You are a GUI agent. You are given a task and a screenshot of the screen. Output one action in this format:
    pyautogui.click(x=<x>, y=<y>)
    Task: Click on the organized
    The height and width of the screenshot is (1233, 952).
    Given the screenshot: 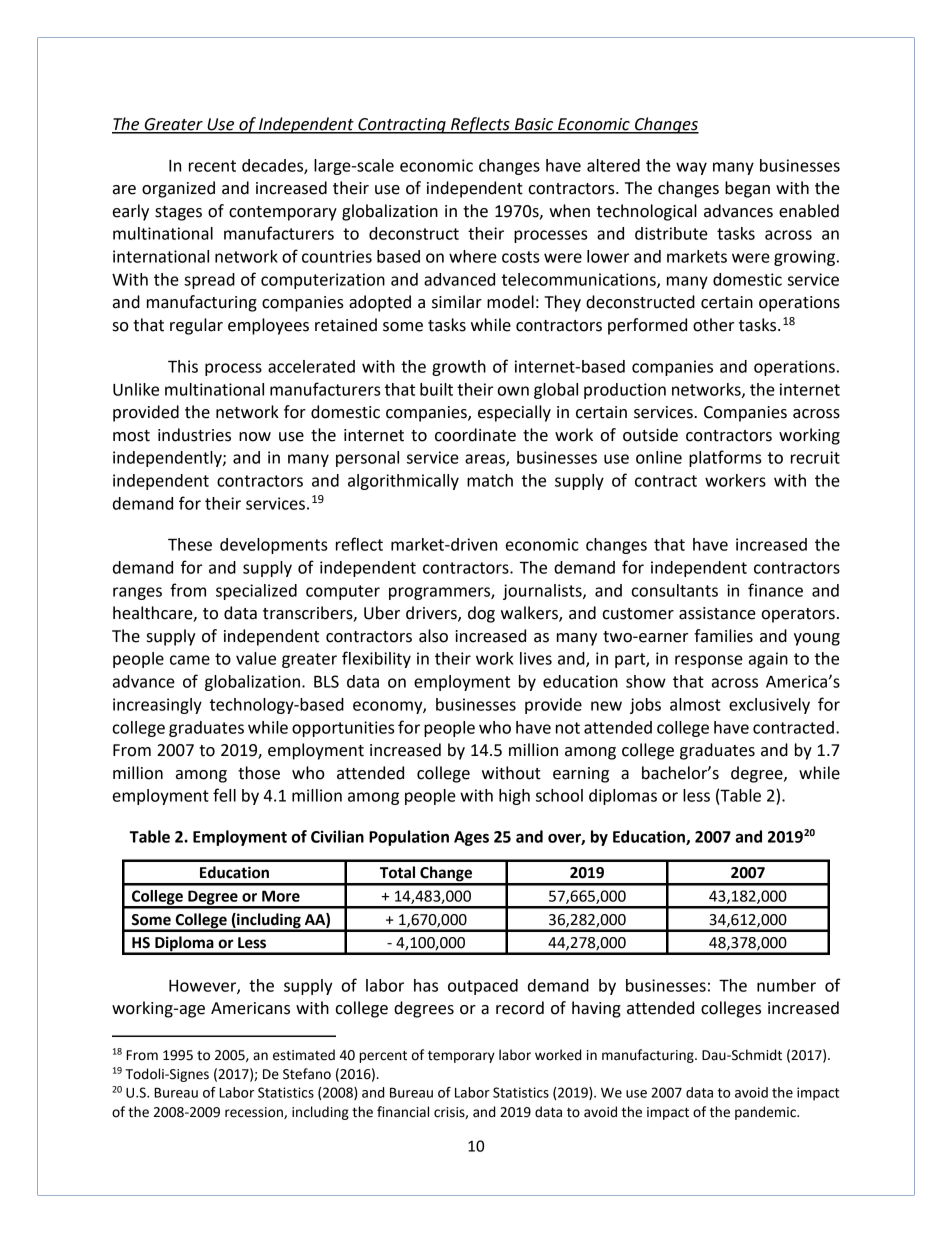 What is the action you would take?
    pyautogui.click(x=178, y=189)
